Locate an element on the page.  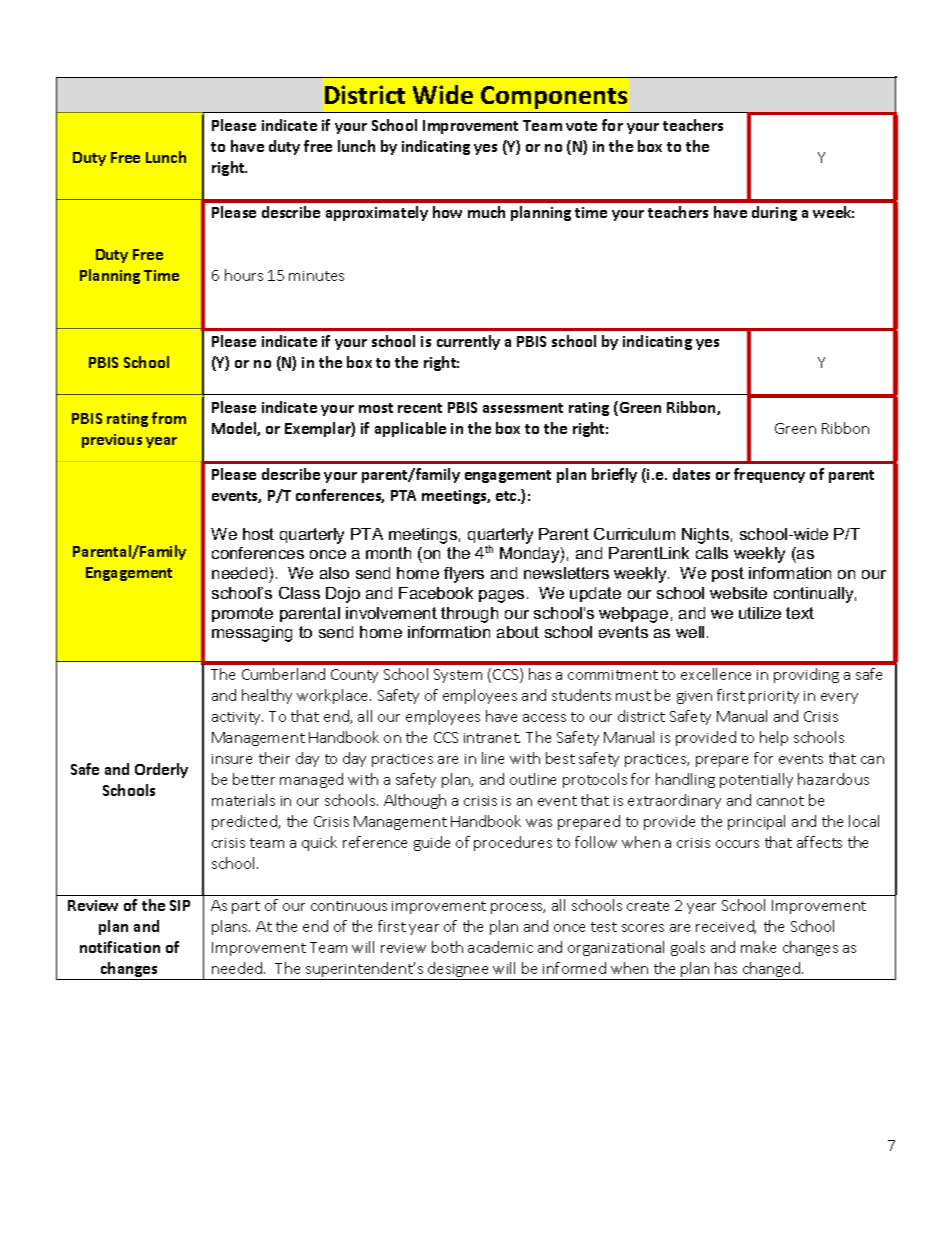
intranet is located at coordinates (492, 738).
